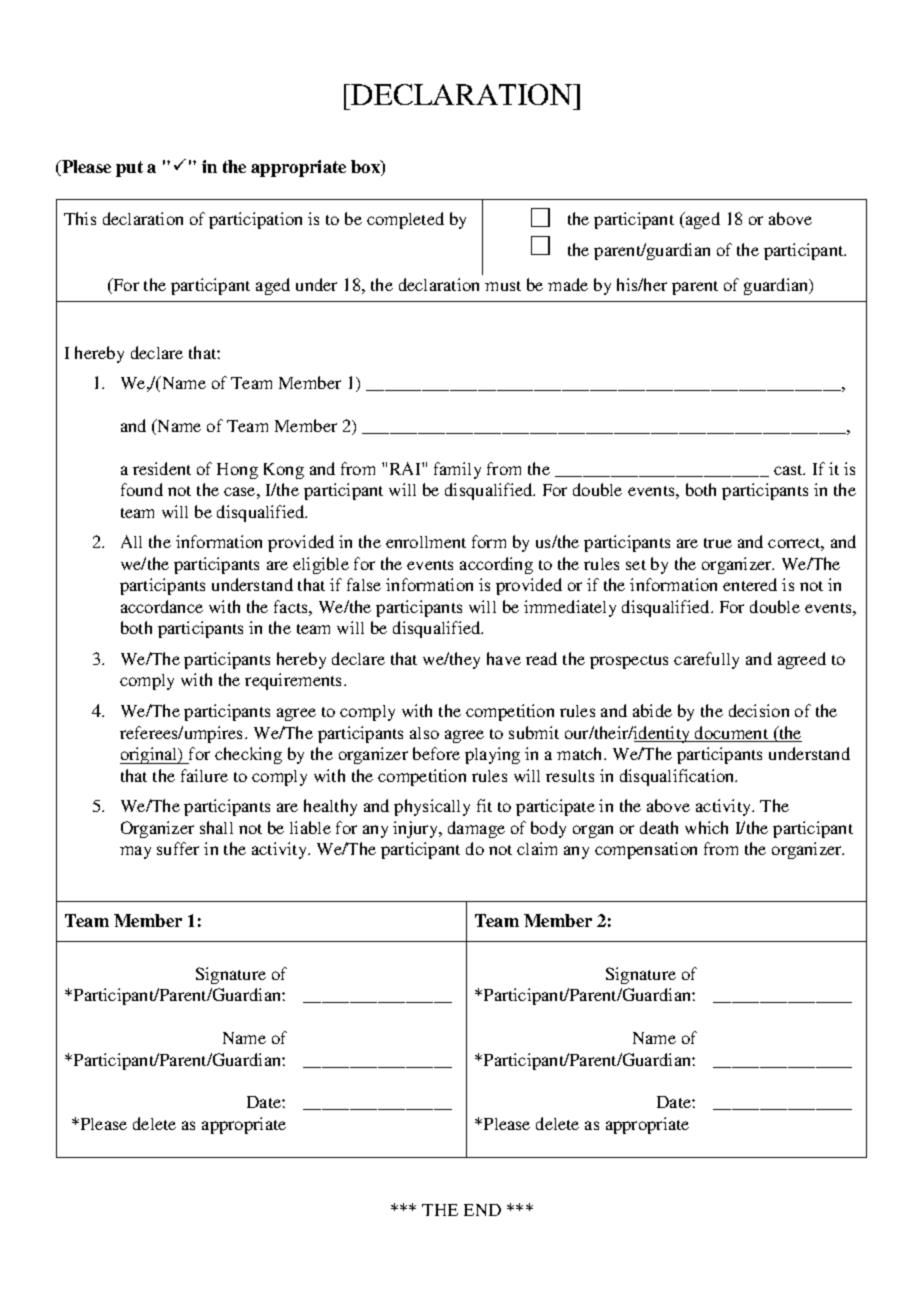 The image size is (924, 1308). I want to click on disqualification, so click(678, 777).
